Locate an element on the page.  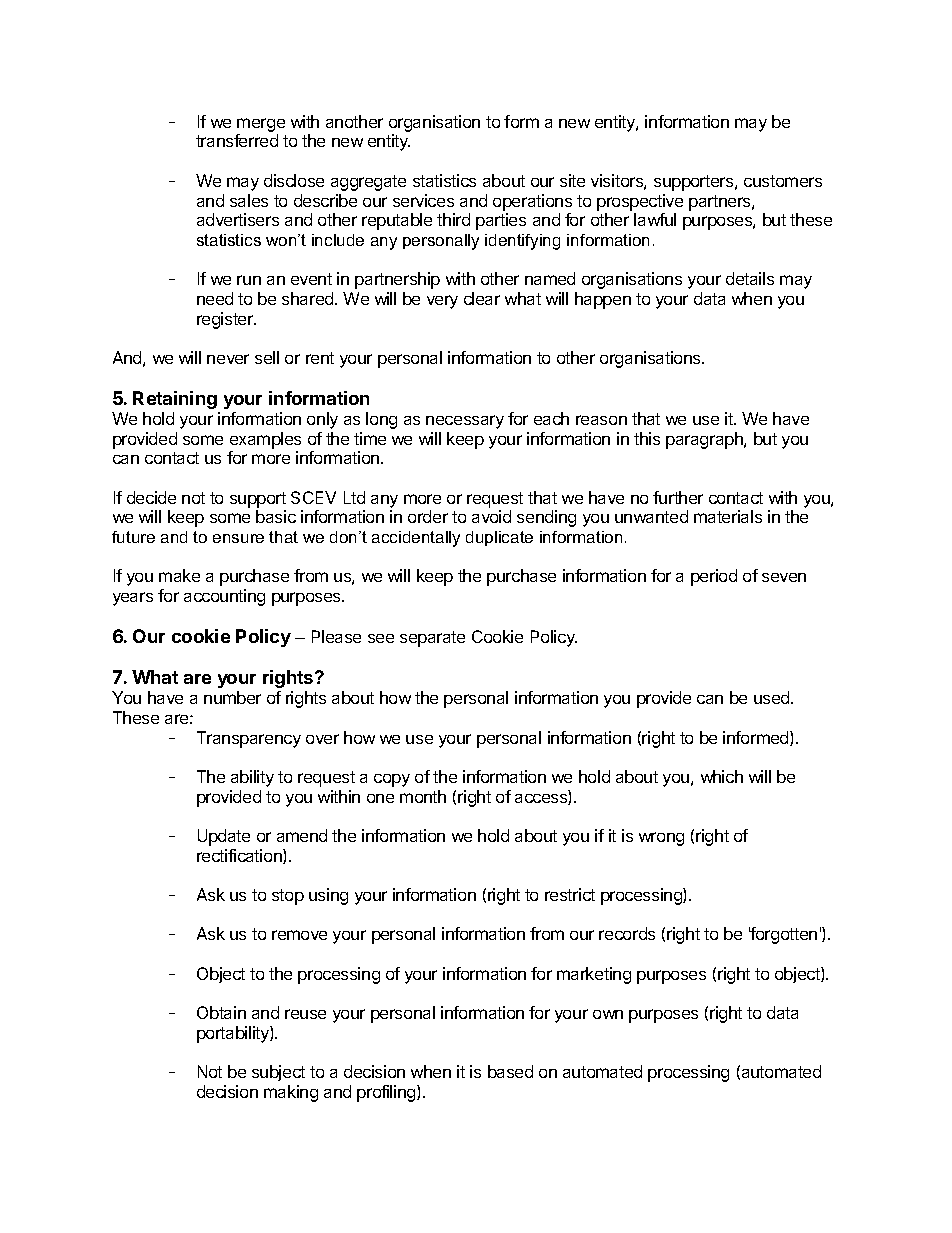
services is located at coordinates (423, 200).
